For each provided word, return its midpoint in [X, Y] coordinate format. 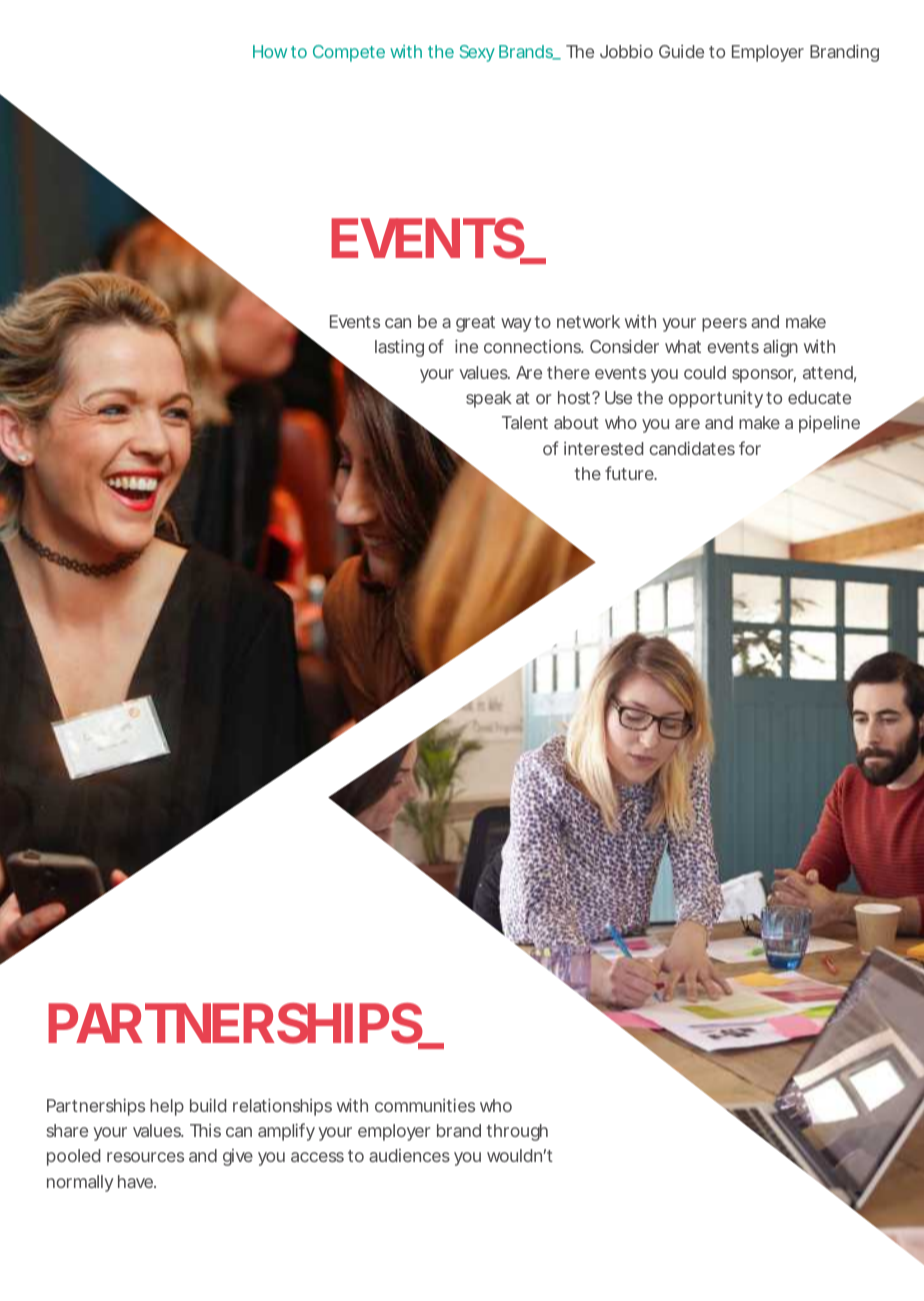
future [629, 473]
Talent [525, 422]
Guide [681, 51]
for [750, 448]
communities [425, 1105]
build [208, 1105]
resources [145, 1157]
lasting [399, 348]
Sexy [477, 53]
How [270, 51]
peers [724, 325]
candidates [692, 448]
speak [489, 399]
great [475, 324]
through [517, 1132]
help [167, 1107]
